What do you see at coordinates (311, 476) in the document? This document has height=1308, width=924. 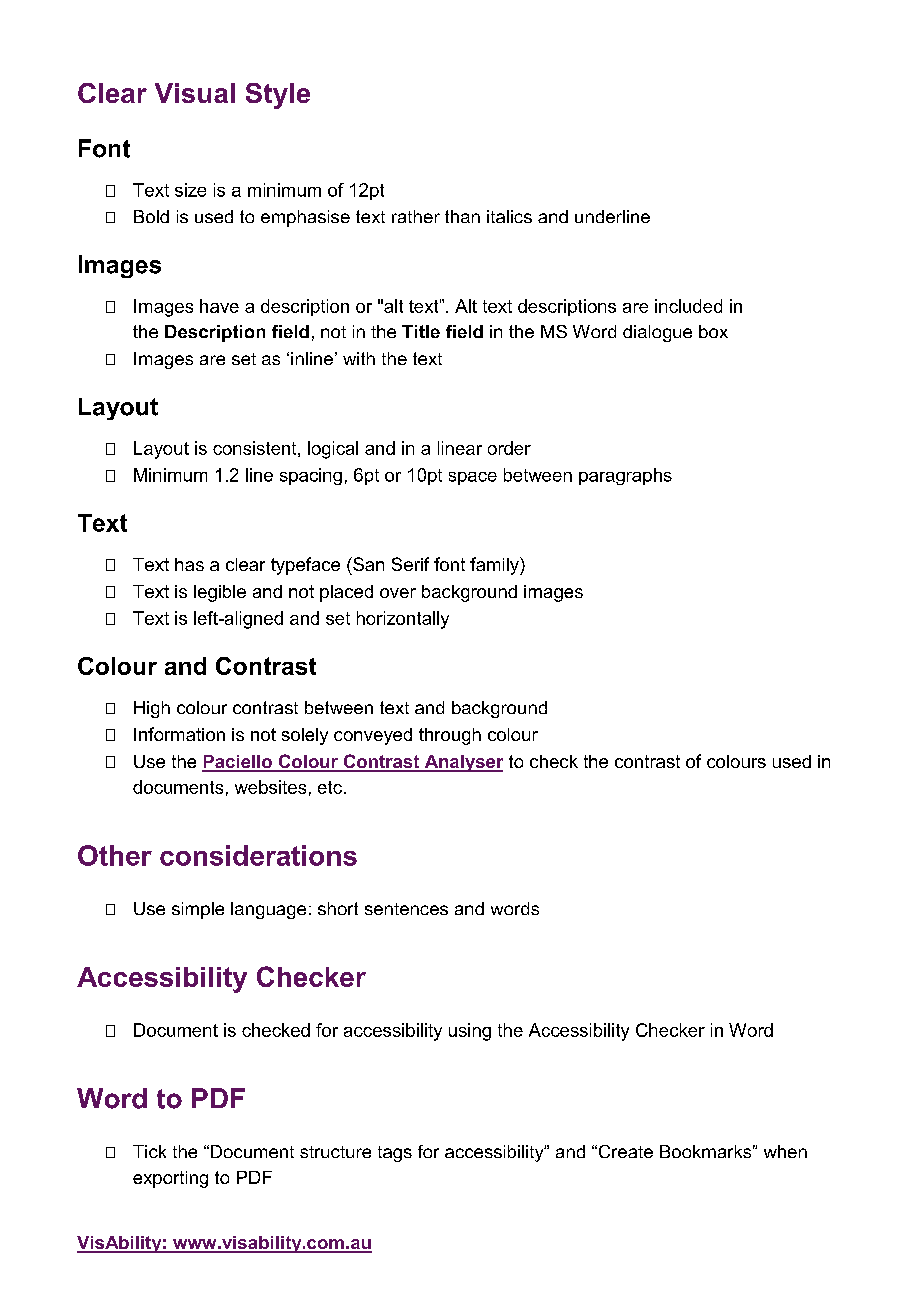 I see `spacing` at bounding box center [311, 476].
